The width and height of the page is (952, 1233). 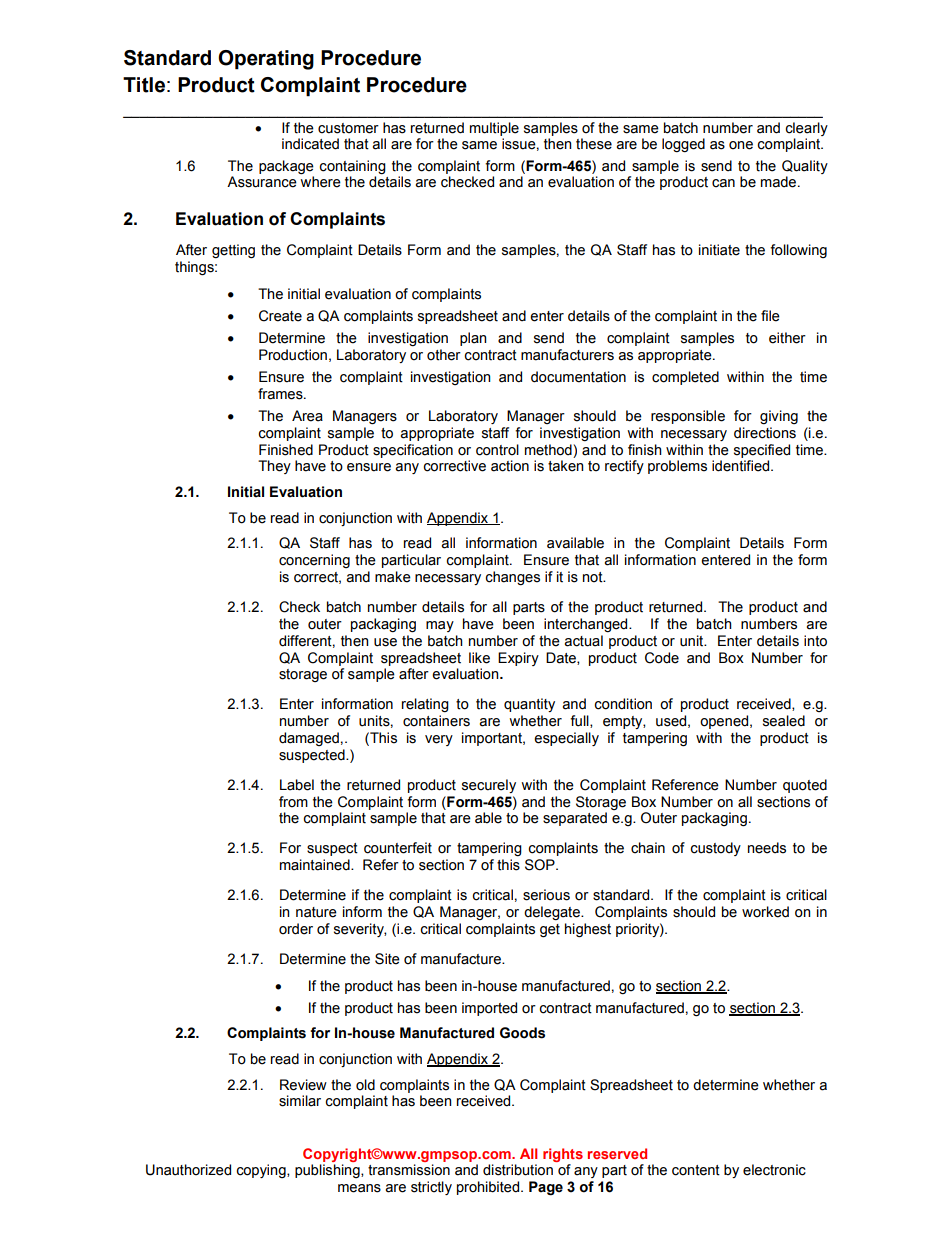 What do you see at coordinates (262, 1171) in the page?
I see `copying` at bounding box center [262, 1171].
